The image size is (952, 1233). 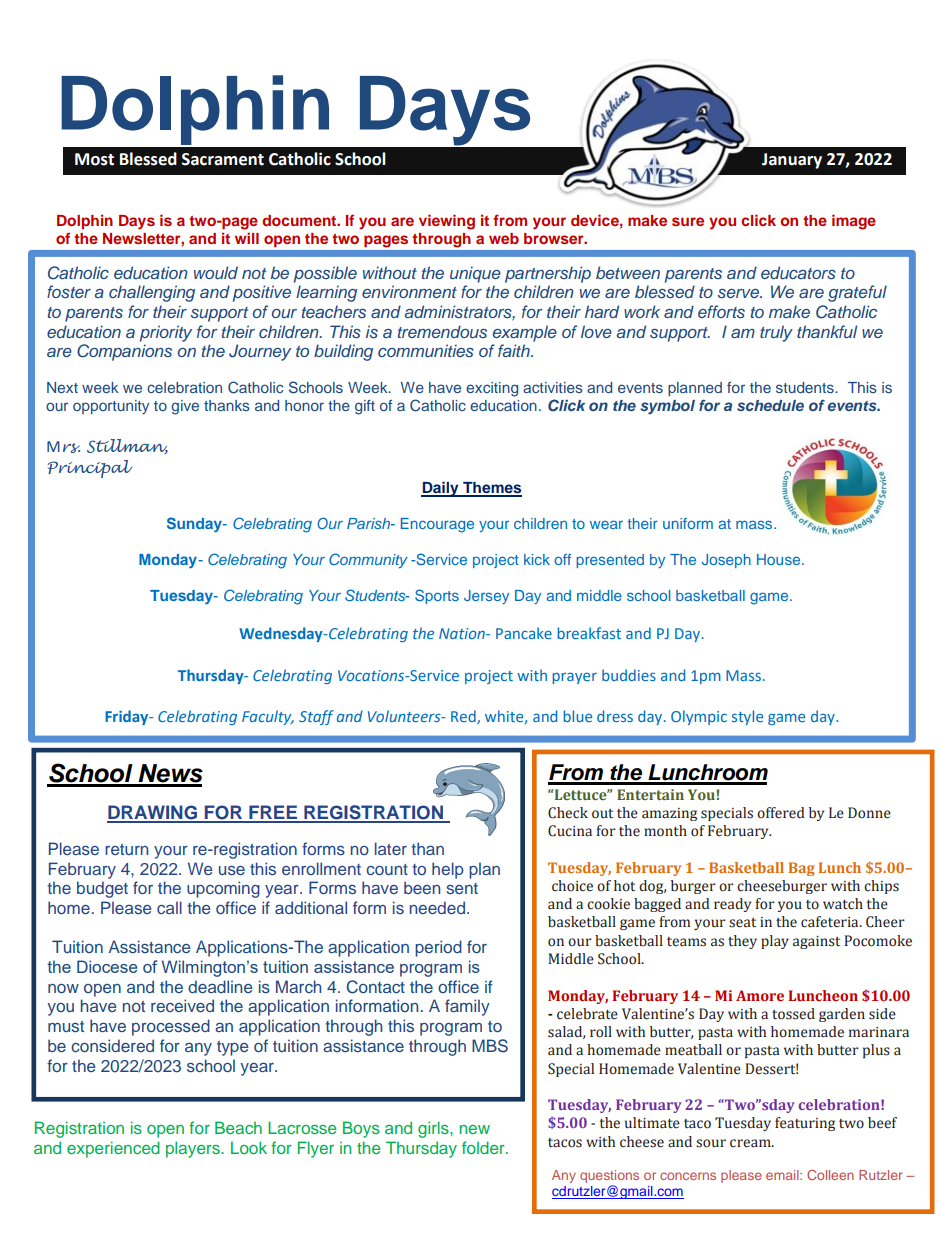 What do you see at coordinates (484, 1147) in the image?
I see `folder` at bounding box center [484, 1147].
